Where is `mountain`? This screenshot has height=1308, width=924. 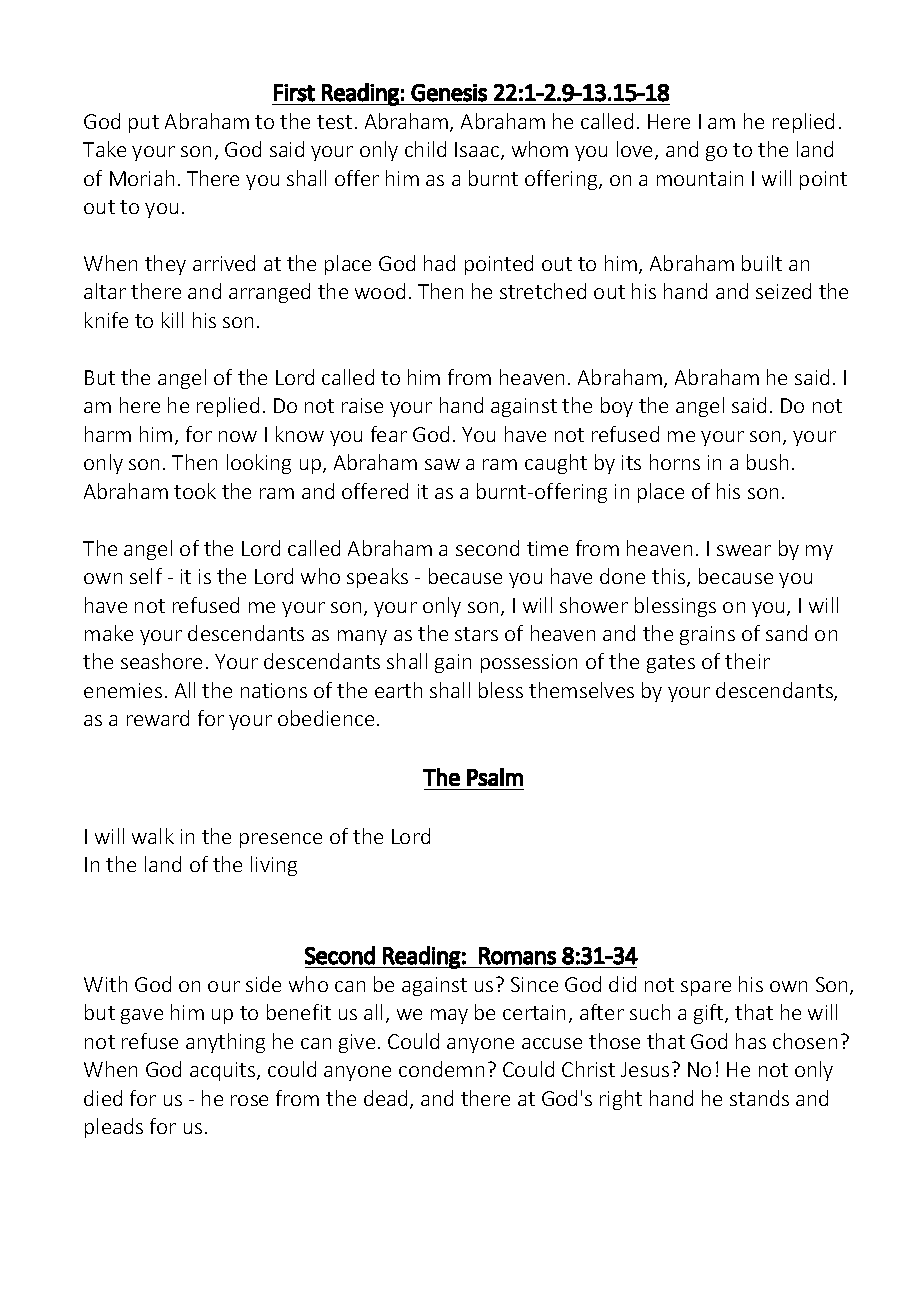 mountain is located at coordinates (700, 178).
